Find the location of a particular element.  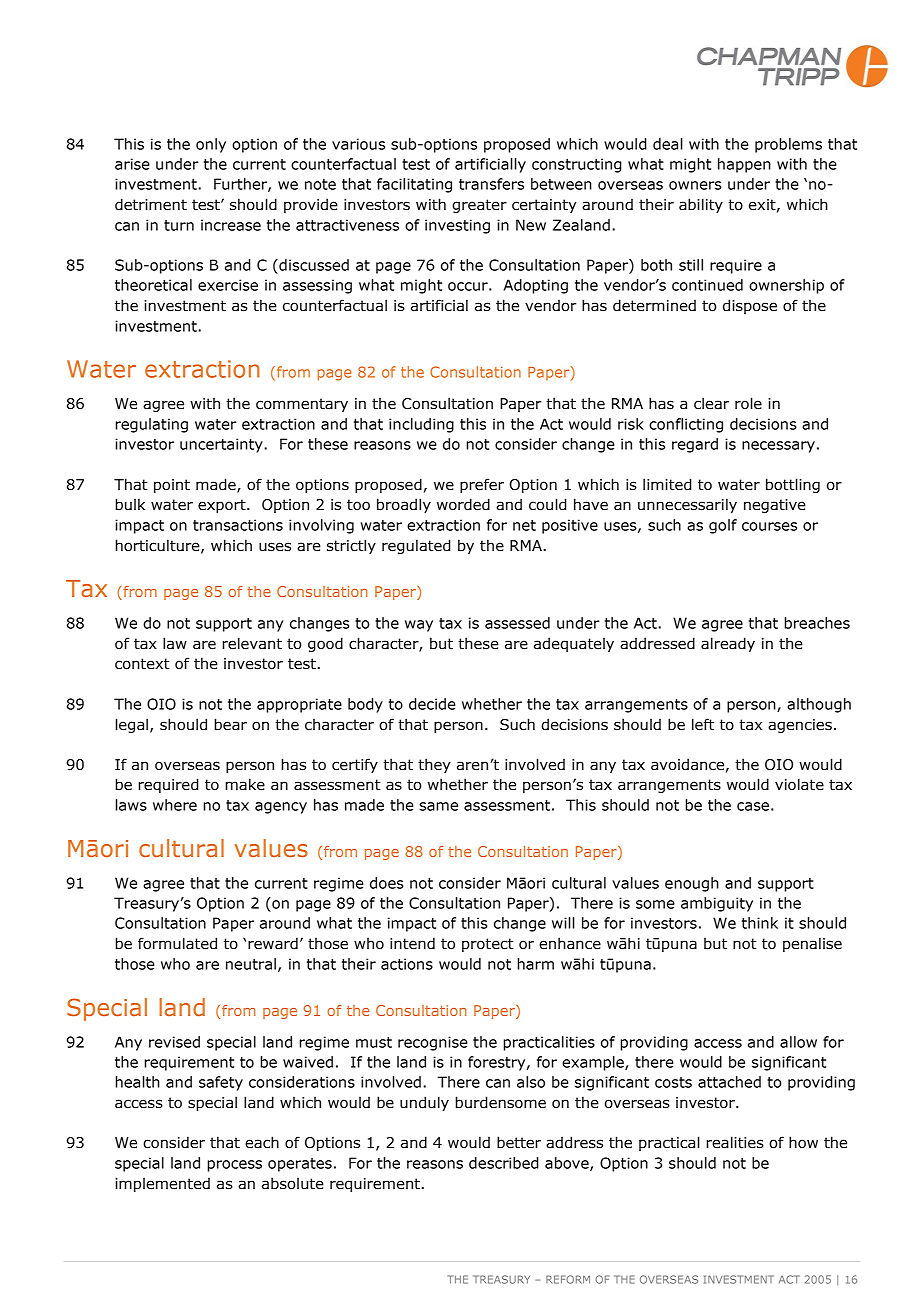

happen is located at coordinates (744, 165).
